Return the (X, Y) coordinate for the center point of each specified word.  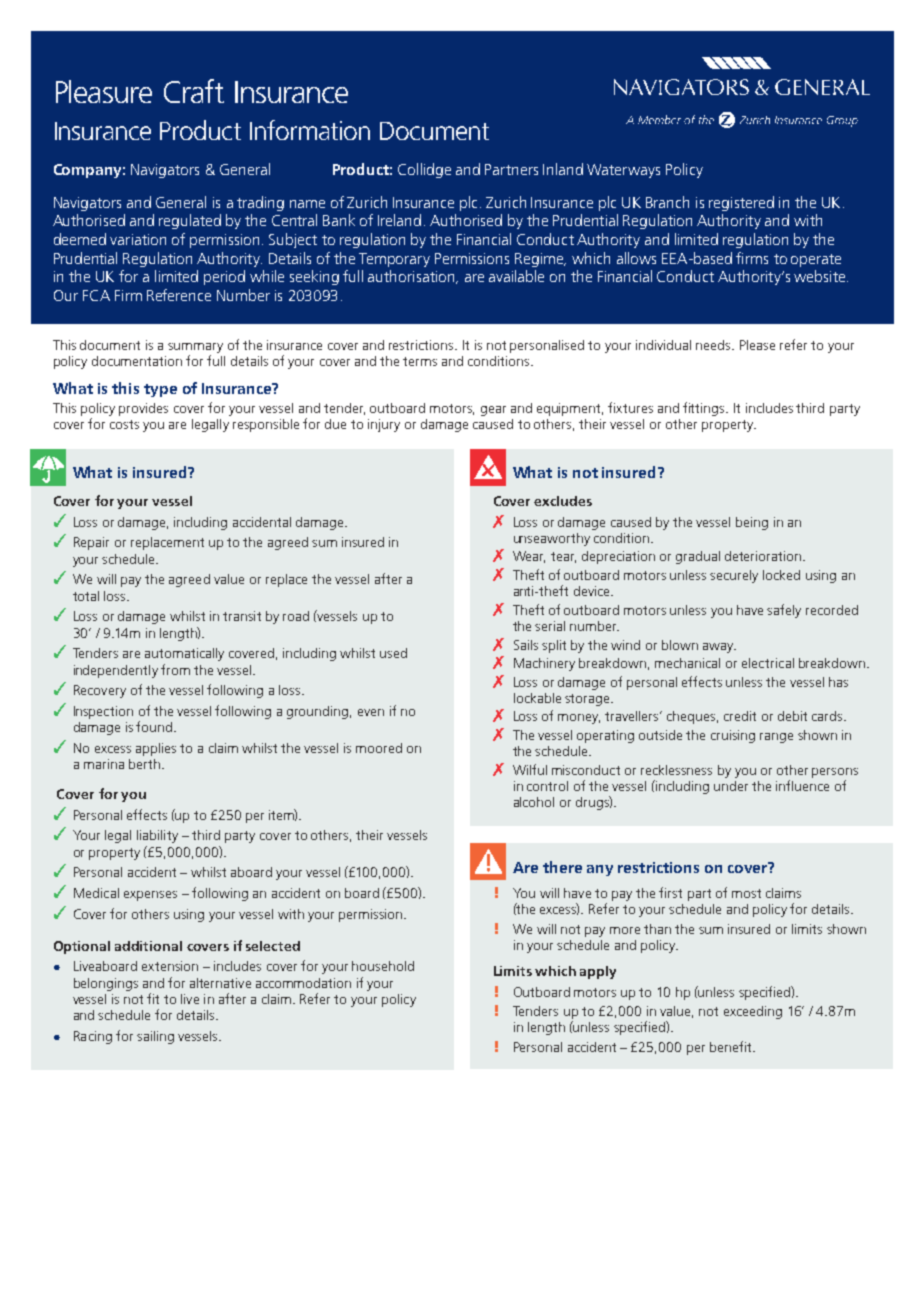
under (731, 786)
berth (144, 764)
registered (741, 203)
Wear (529, 557)
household (383, 966)
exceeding (753, 1012)
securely (734, 576)
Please (757, 345)
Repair (91, 543)
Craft (194, 91)
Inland (563, 169)
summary (195, 348)
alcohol (534, 802)
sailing (155, 1037)
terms (420, 361)
